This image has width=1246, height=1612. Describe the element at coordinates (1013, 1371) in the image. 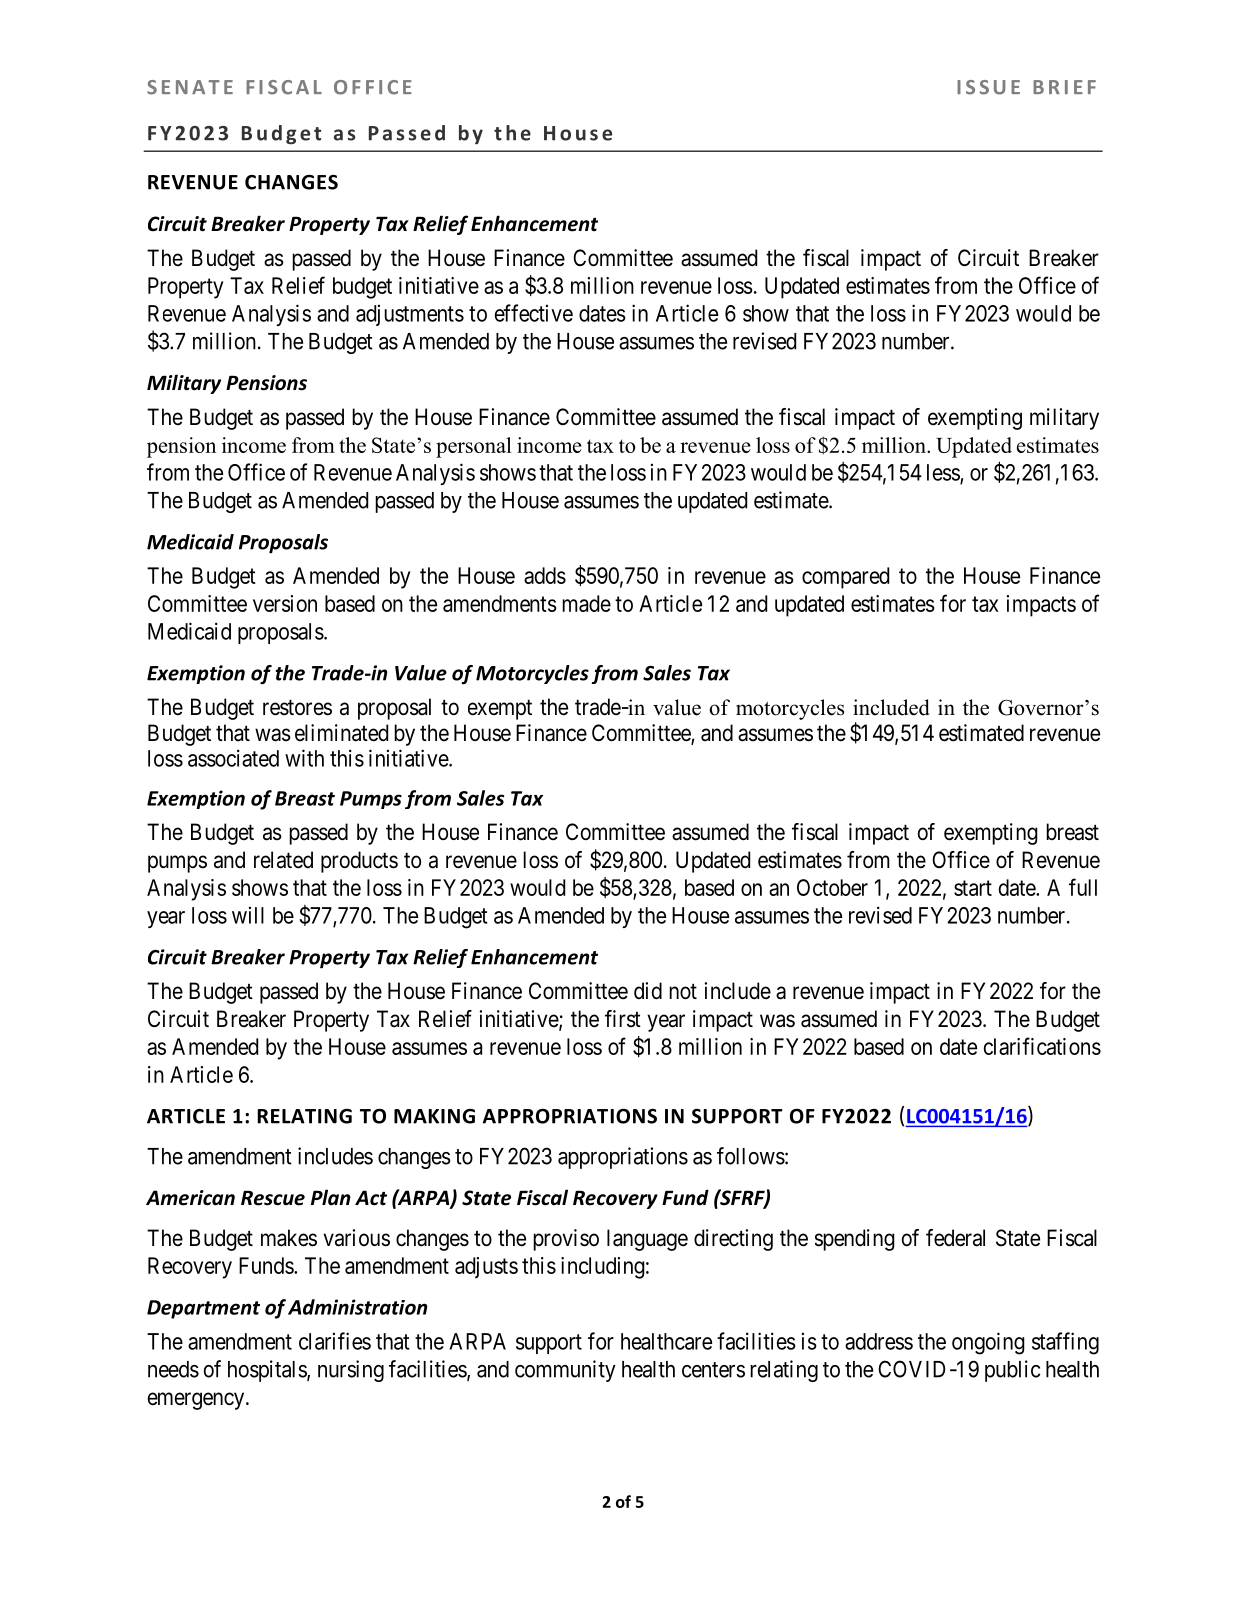

I see `public` at that location.
